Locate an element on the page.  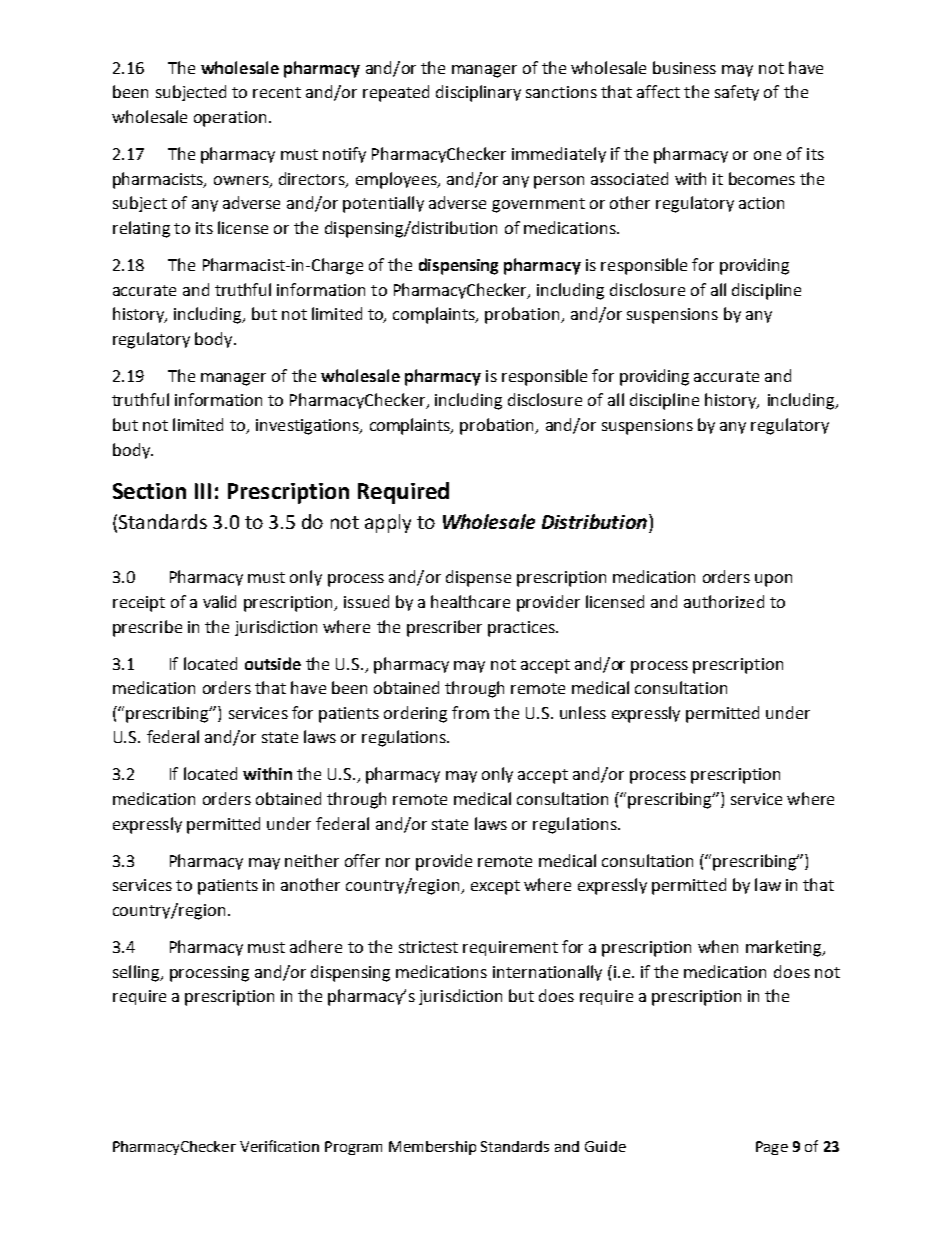
operation is located at coordinates (230, 119).
